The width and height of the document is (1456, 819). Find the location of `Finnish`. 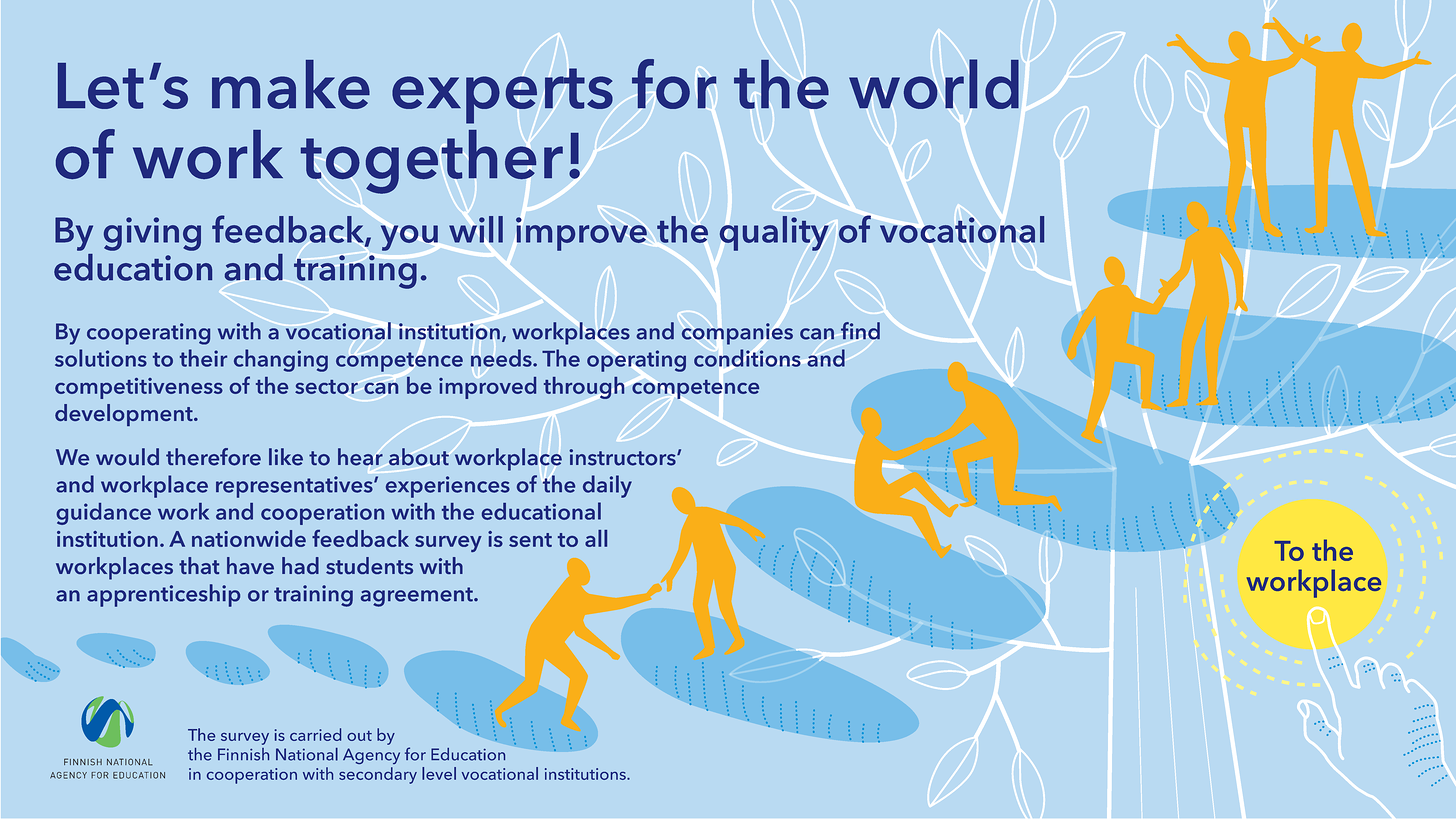

Finnish is located at coordinates (243, 754).
